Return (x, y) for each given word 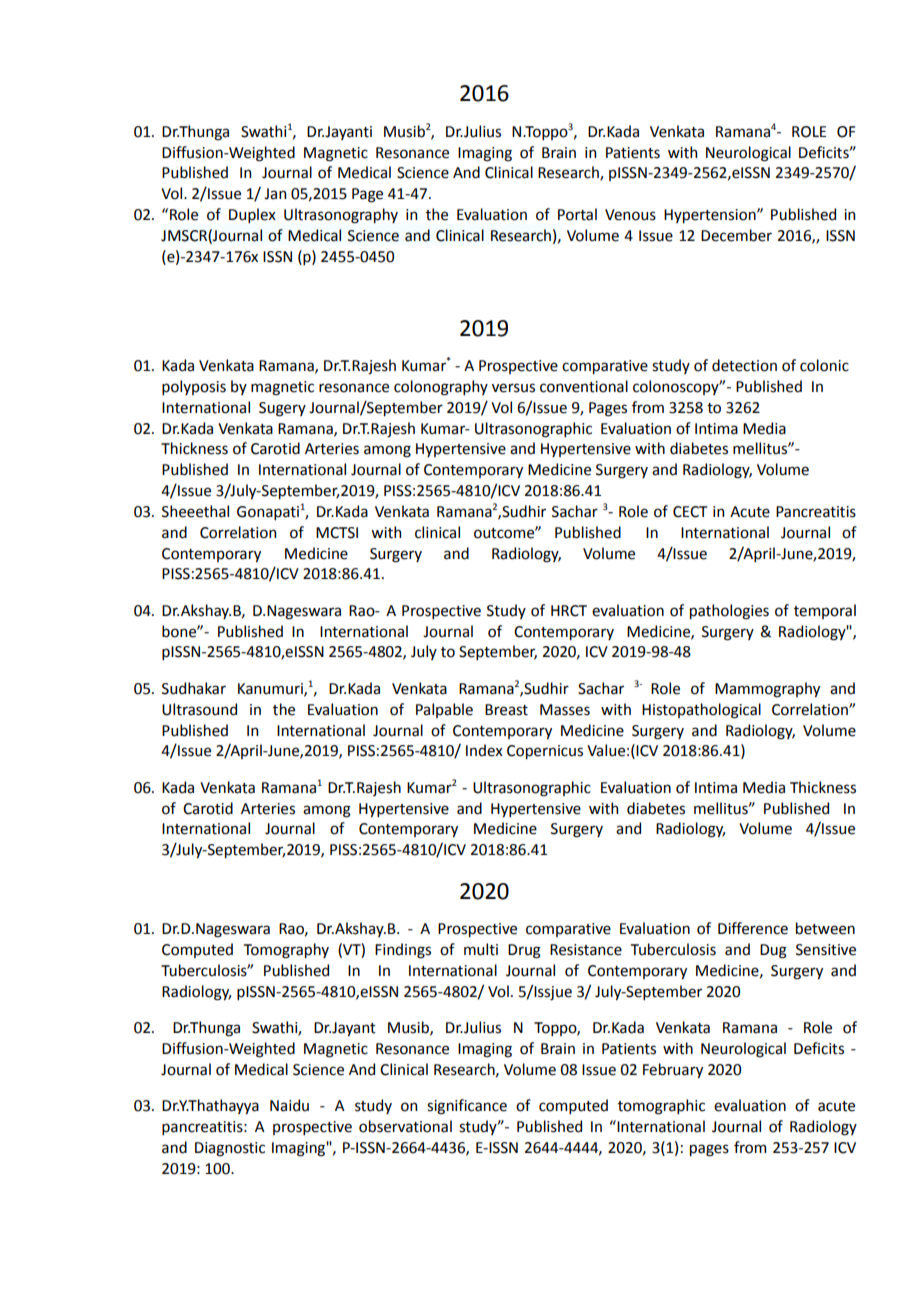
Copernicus (545, 752)
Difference (753, 928)
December (736, 235)
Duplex (252, 215)
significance (467, 1107)
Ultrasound (199, 709)
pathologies (729, 612)
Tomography (286, 951)
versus (513, 388)
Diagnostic (230, 1149)
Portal (577, 214)
